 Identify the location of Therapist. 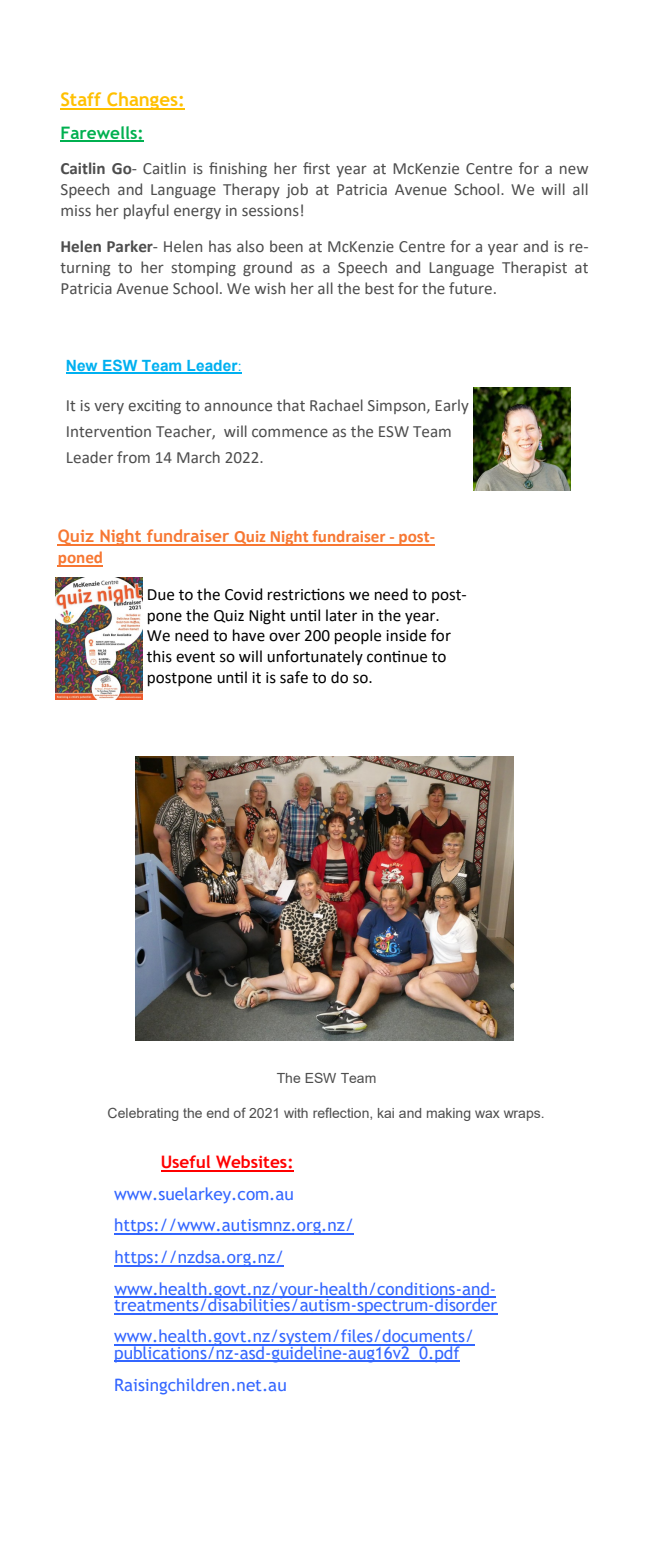
(534, 268).
